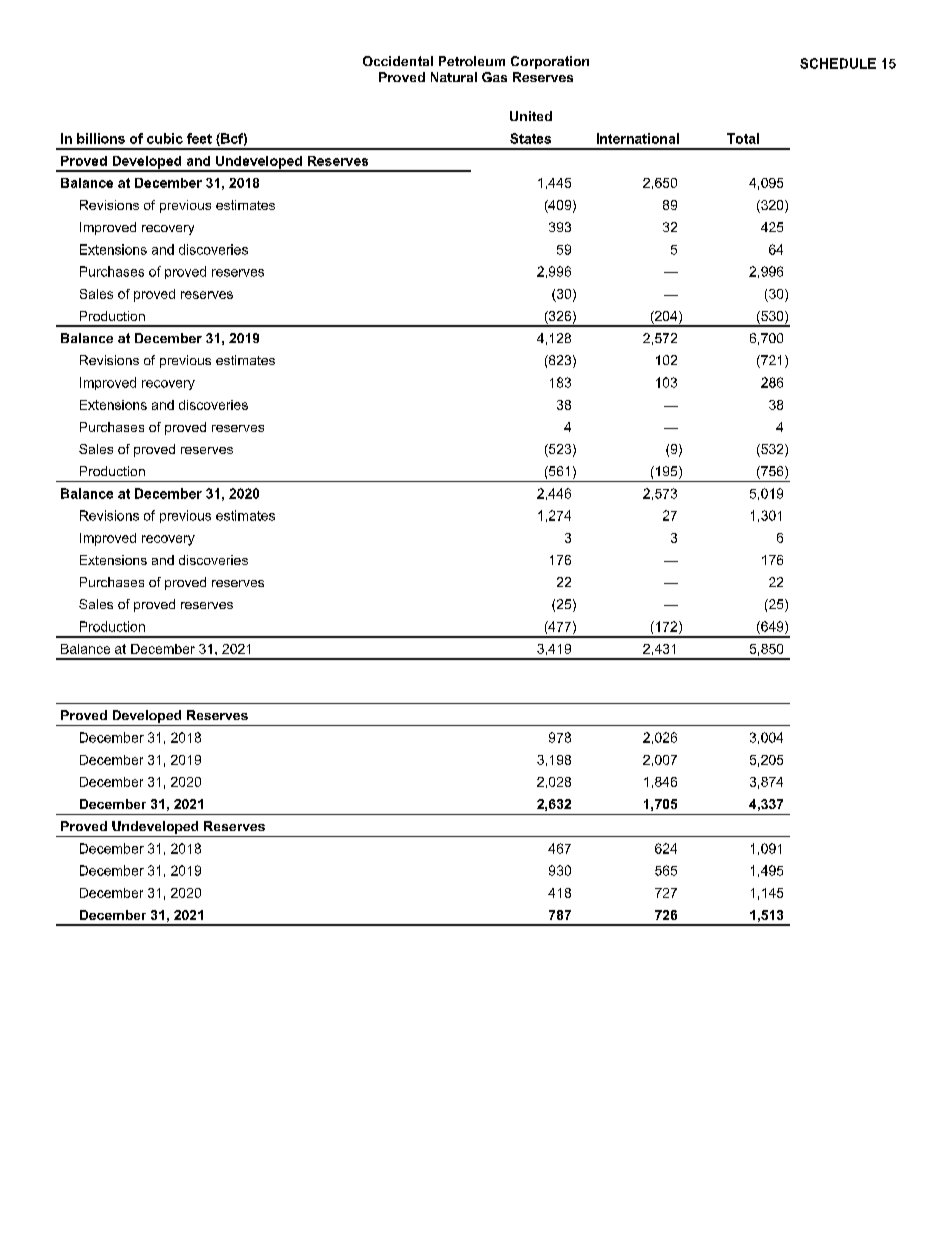 This page has height=1233, width=952. Describe the element at coordinates (472, 61) in the page. I see `Petroleum` at that location.
